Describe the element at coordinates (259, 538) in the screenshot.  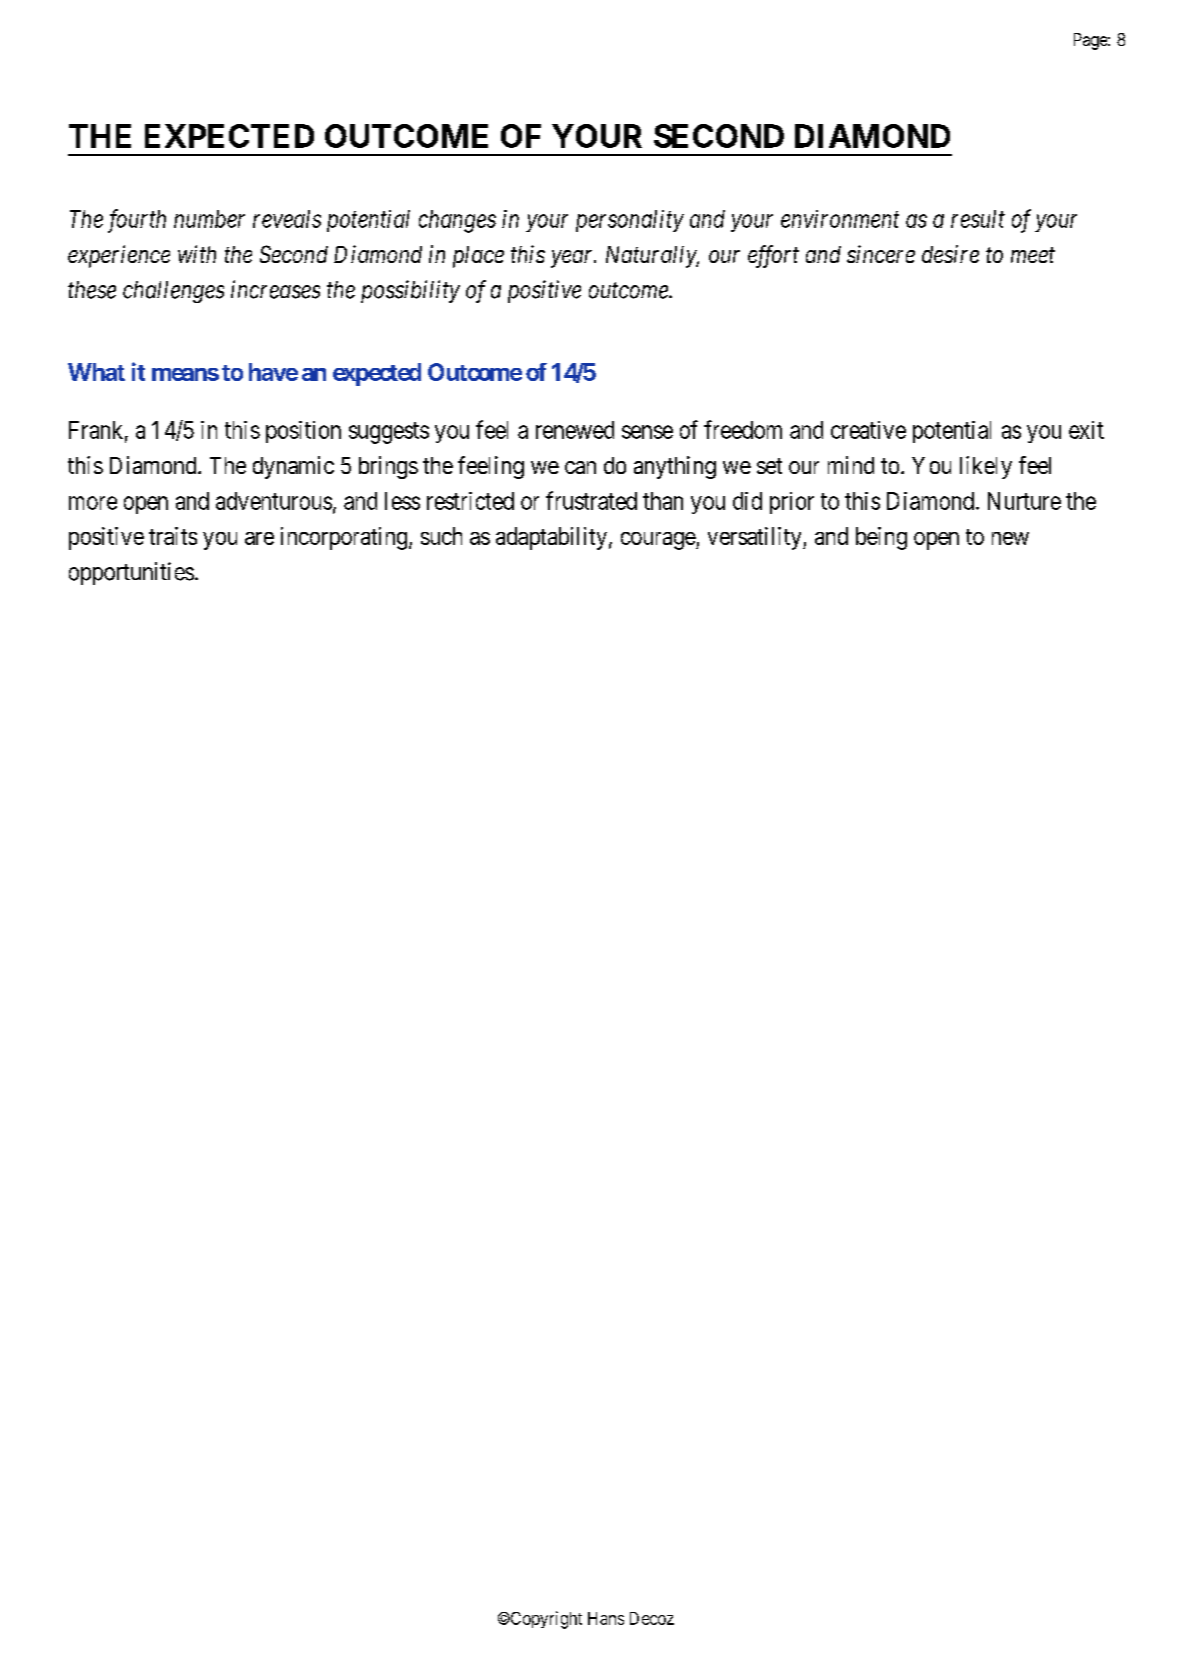
I see `are` at that location.
